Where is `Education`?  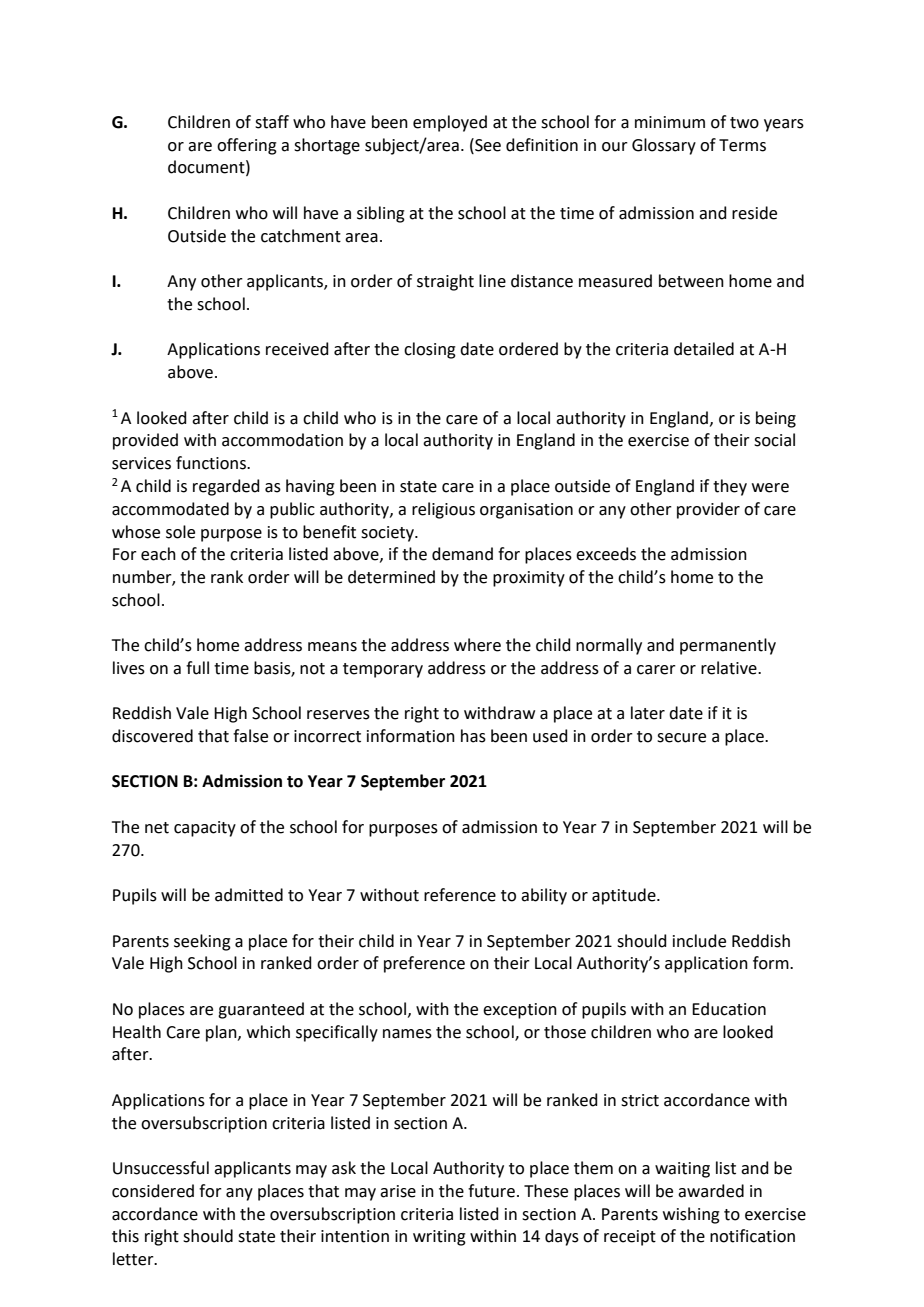 Education is located at coordinates (729, 1009).
